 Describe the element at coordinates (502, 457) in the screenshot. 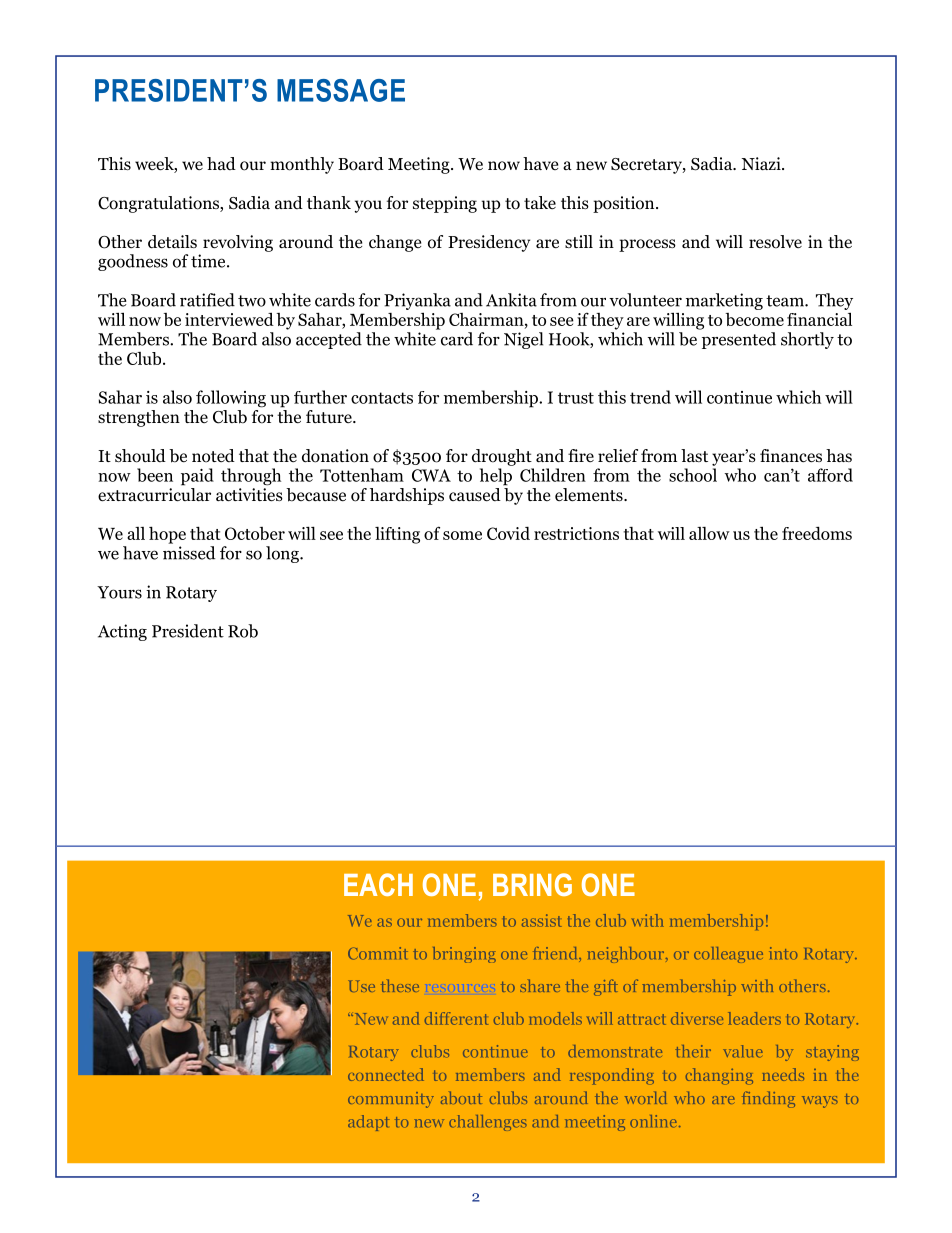

I see `drought` at that location.
